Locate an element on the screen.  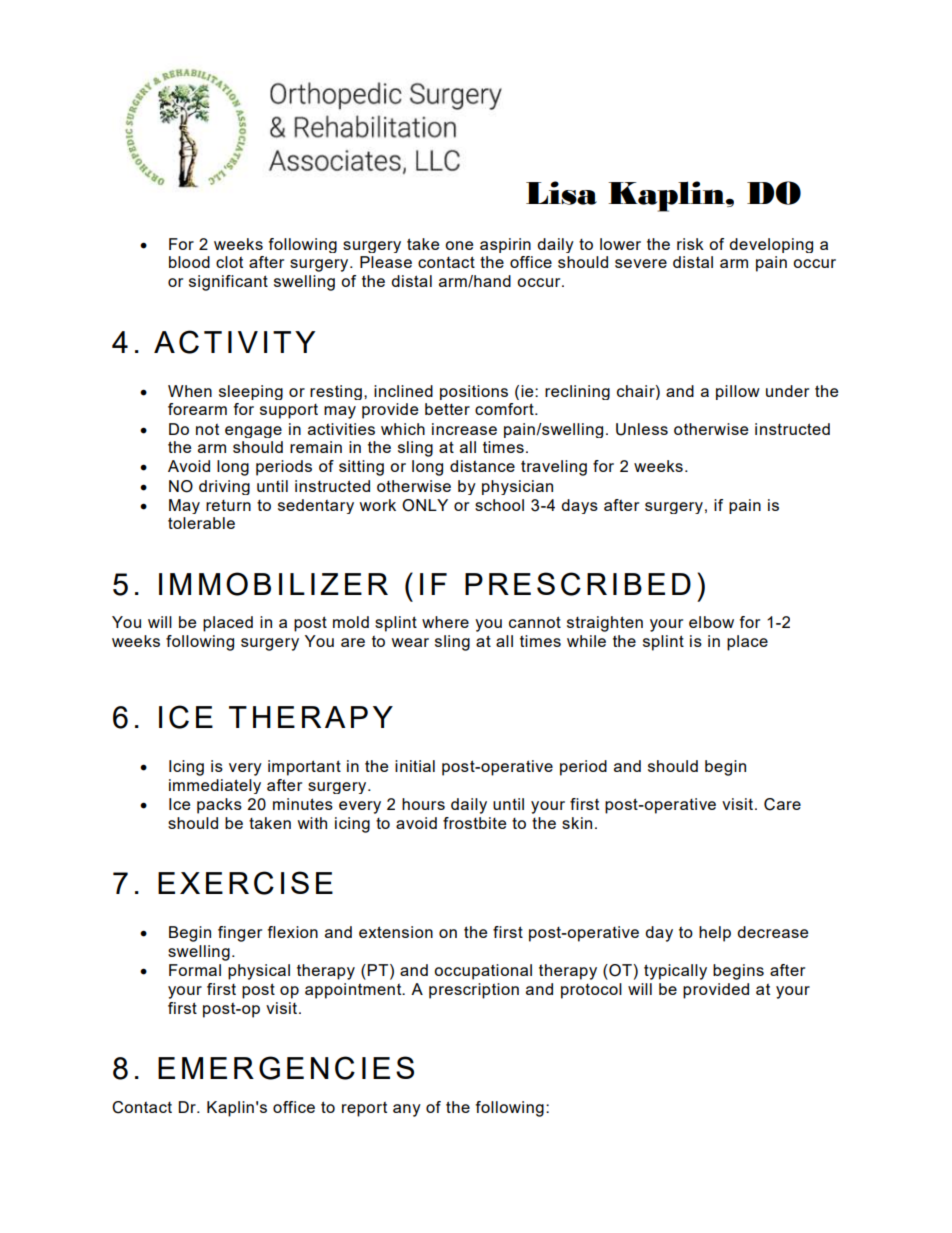
clot is located at coordinates (229, 262).
